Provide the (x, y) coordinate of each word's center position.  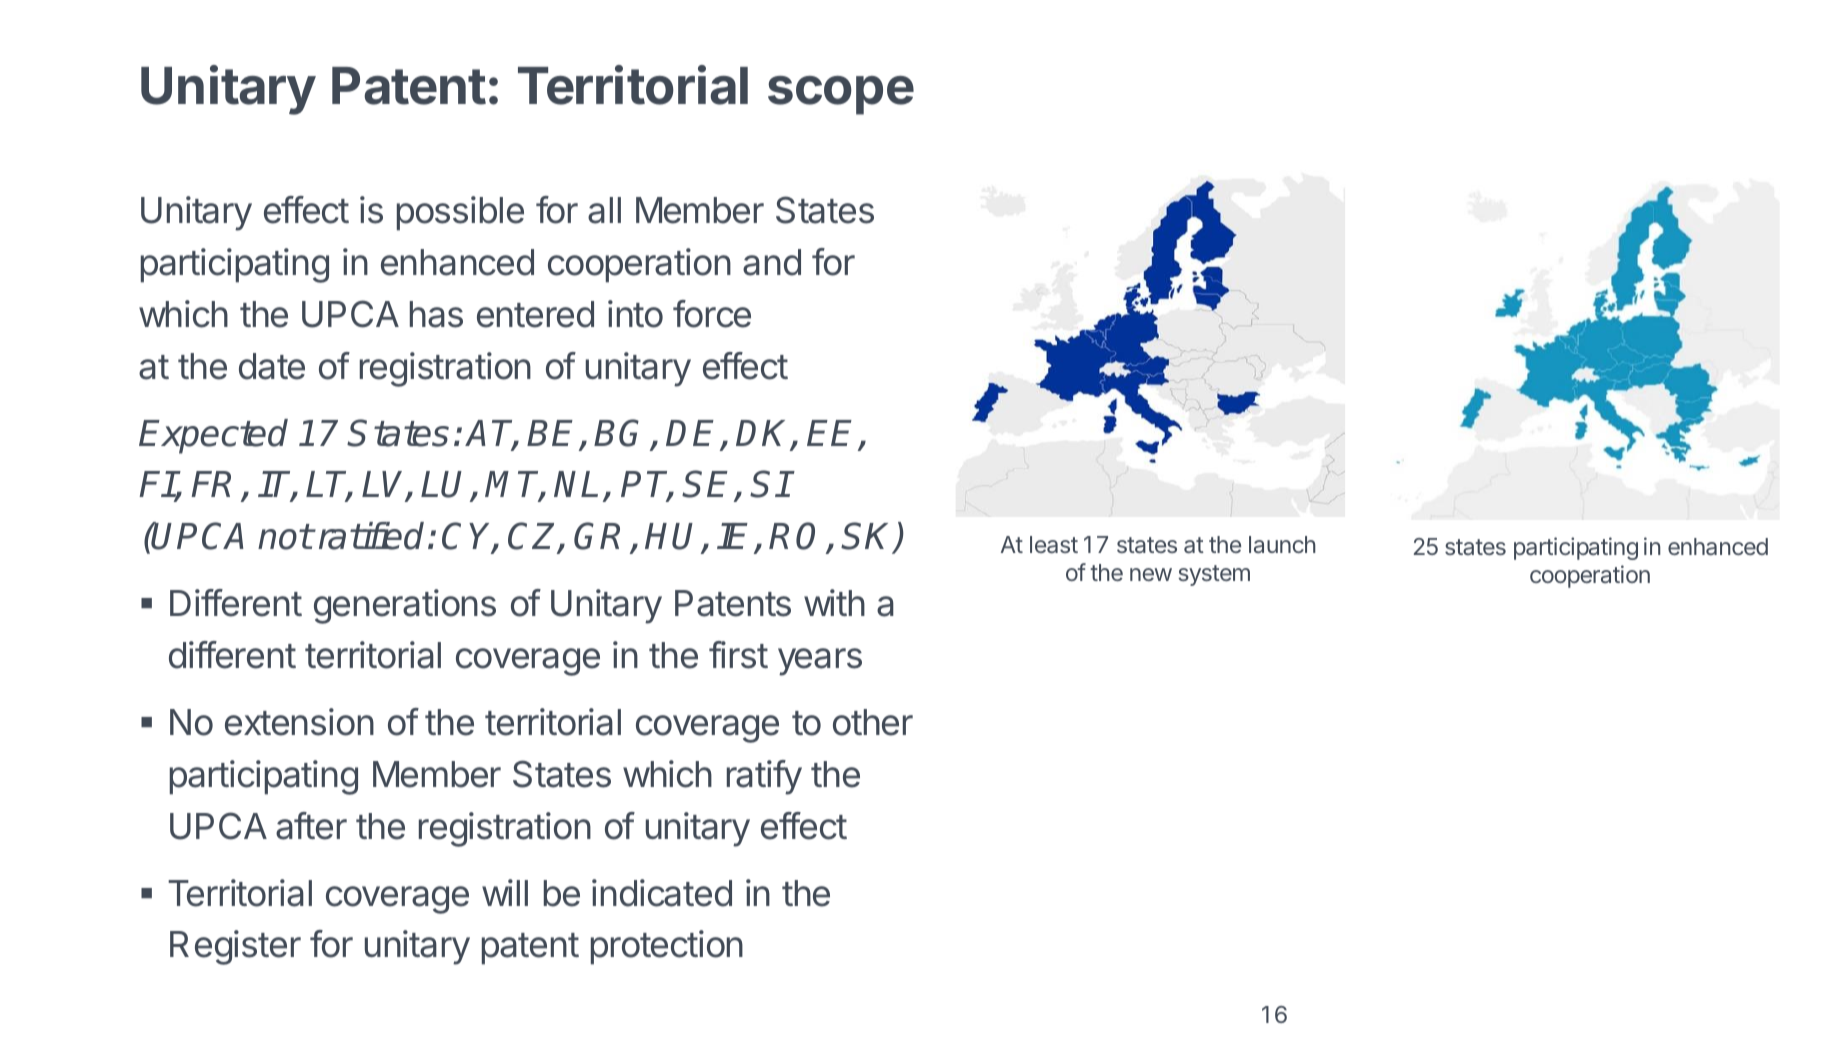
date (272, 366)
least (1054, 544)
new (1151, 574)
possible (460, 213)
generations (405, 606)
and (772, 262)
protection (667, 947)
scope (841, 95)
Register (235, 947)
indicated (662, 893)
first (738, 655)
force (712, 314)
